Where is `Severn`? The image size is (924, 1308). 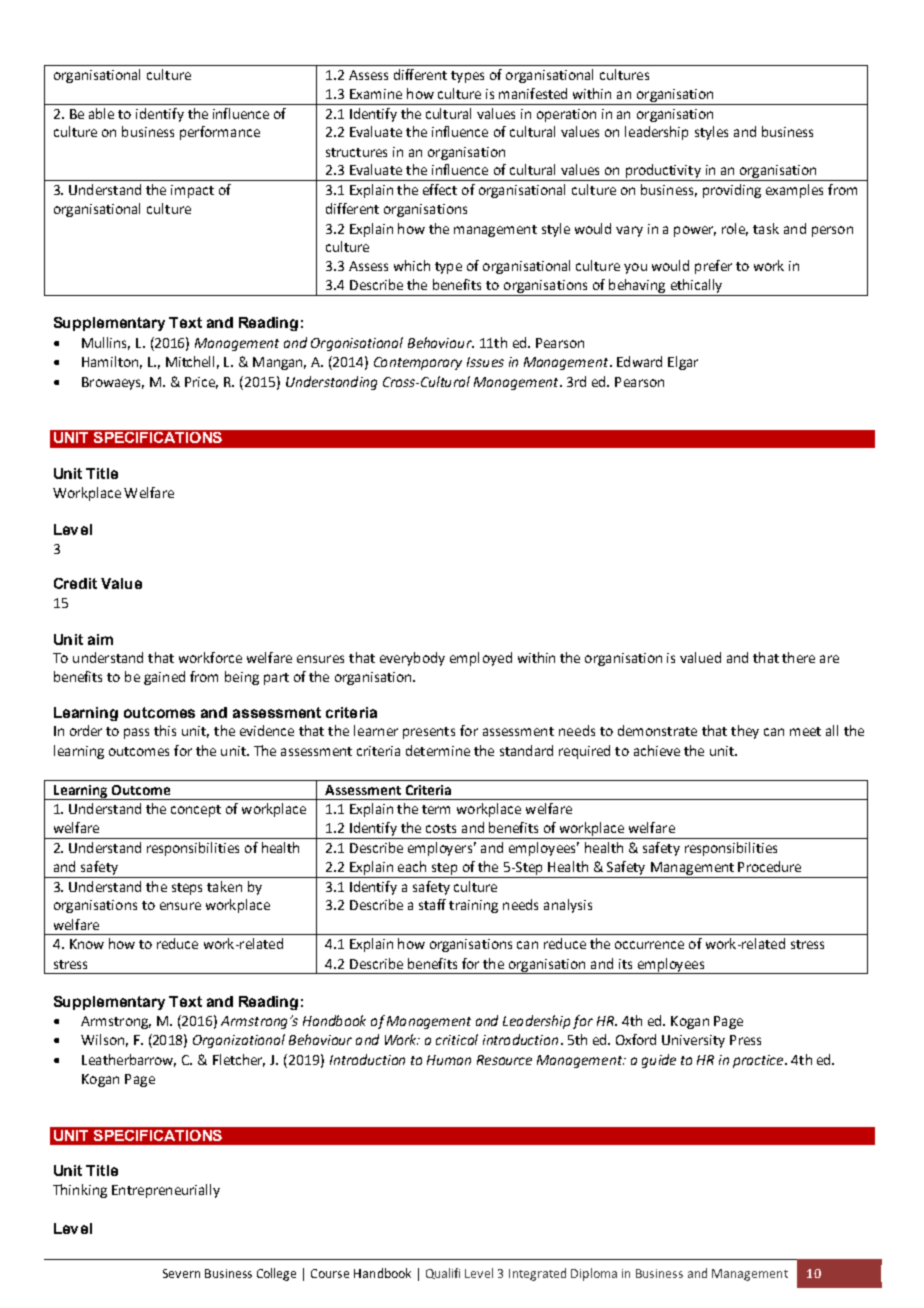 Severn is located at coordinates (181, 1273).
